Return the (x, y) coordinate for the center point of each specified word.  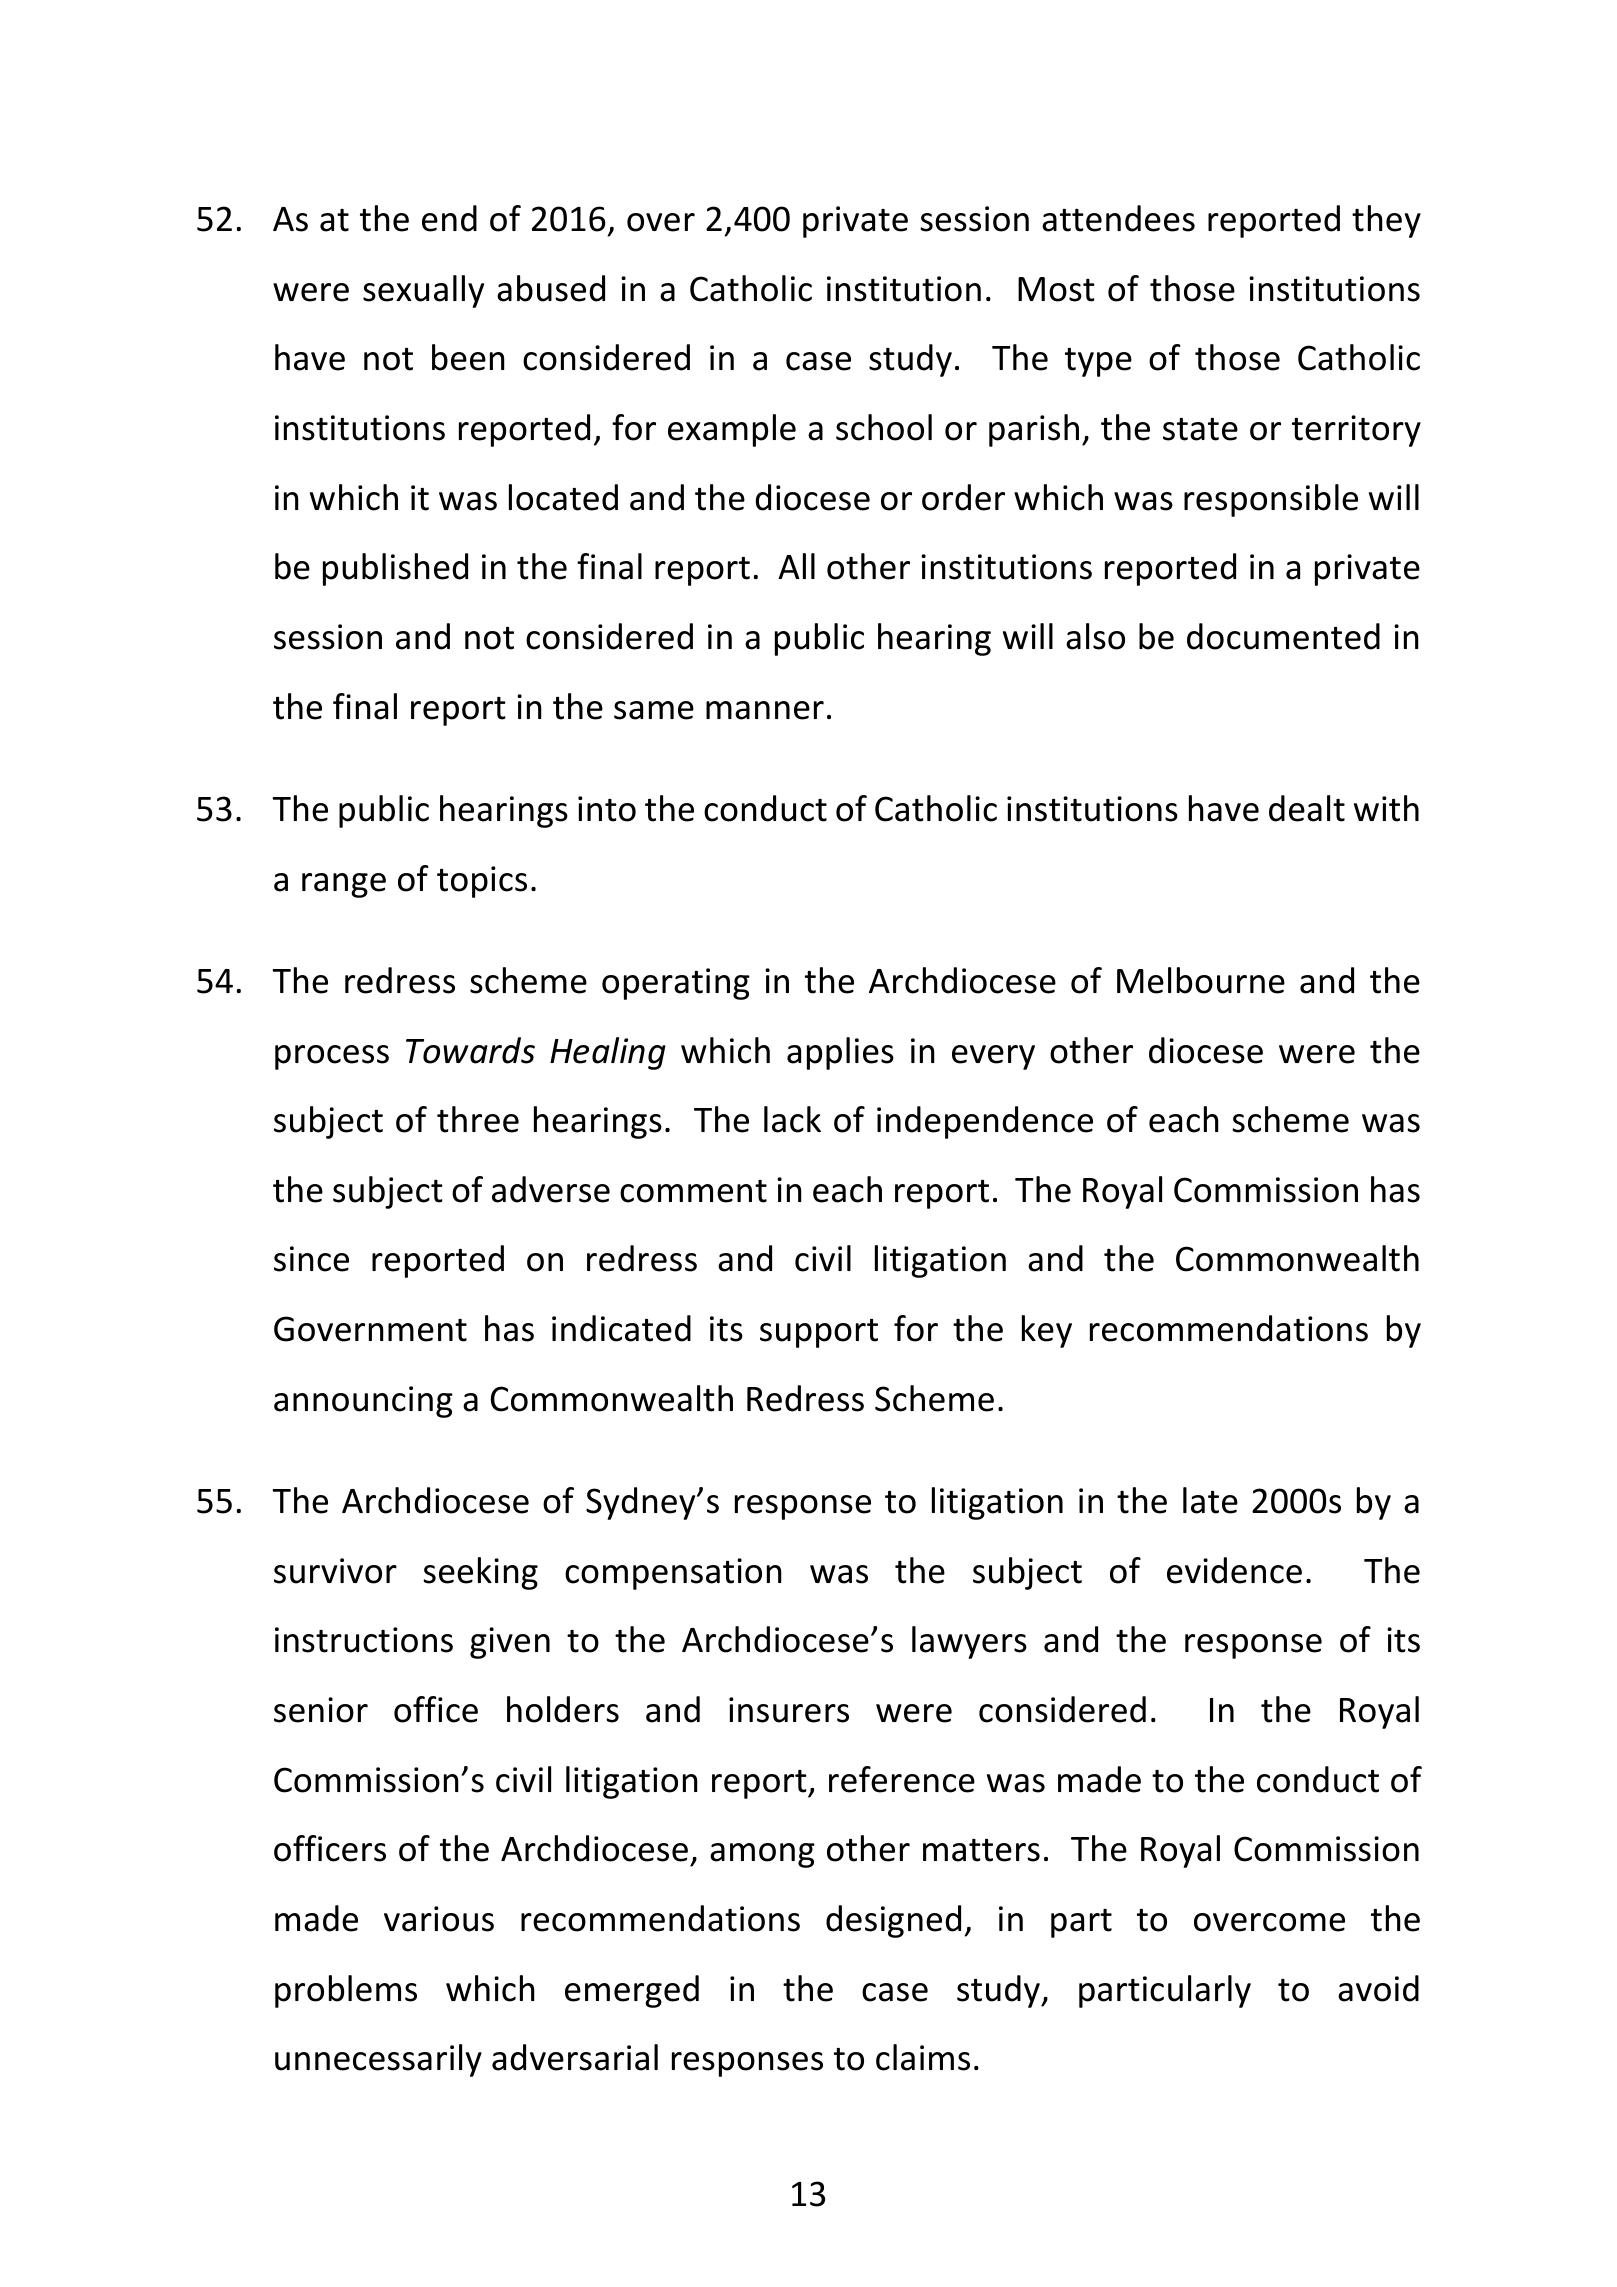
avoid (1378, 1988)
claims (923, 2057)
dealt (1307, 808)
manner (765, 710)
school (884, 427)
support (819, 1333)
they (1386, 221)
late (1210, 1500)
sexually (423, 291)
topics (482, 882)
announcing (363, 1402)
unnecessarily (378, 2060)
